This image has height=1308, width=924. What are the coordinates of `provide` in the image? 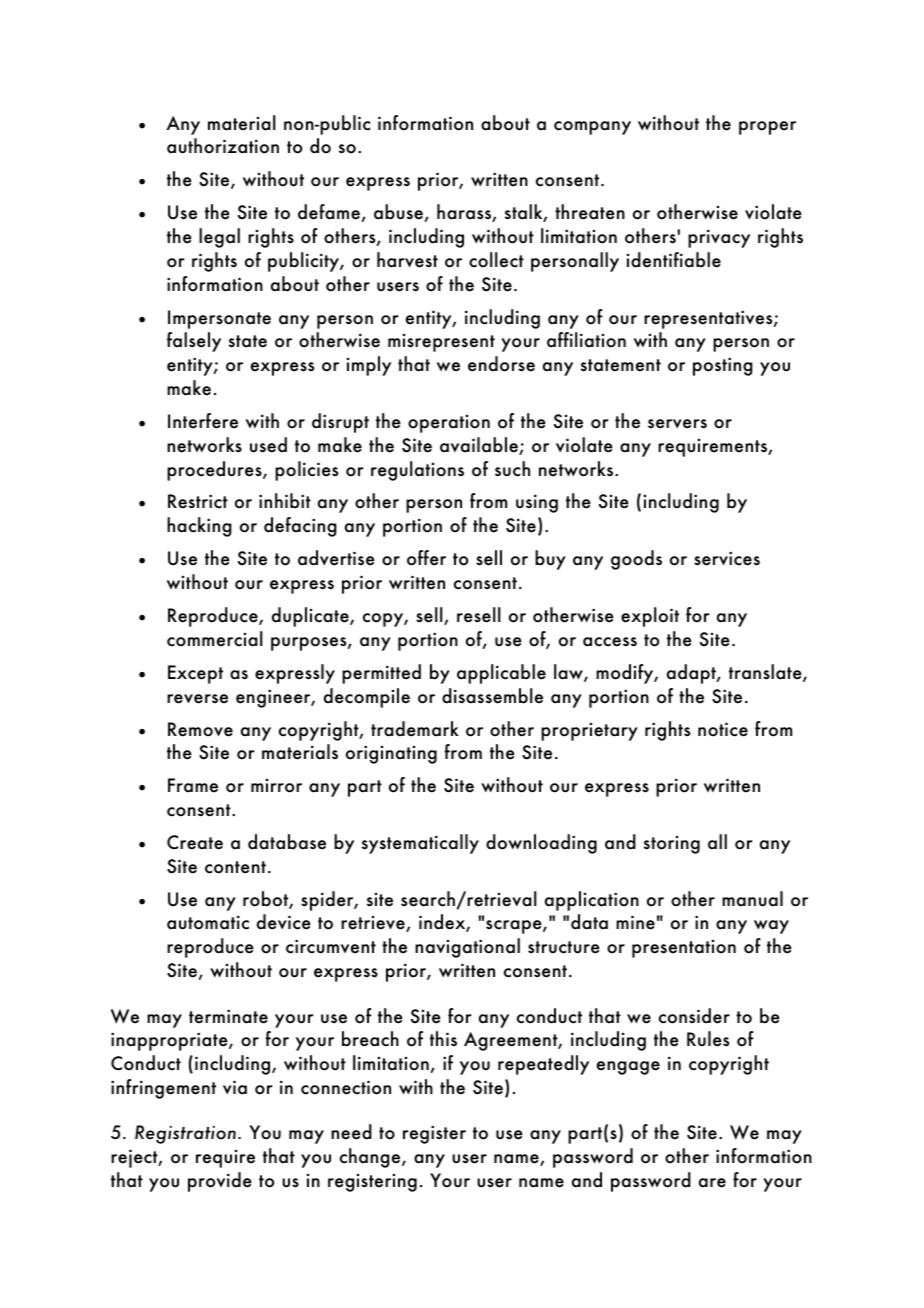 It's located at (220, 1182).
